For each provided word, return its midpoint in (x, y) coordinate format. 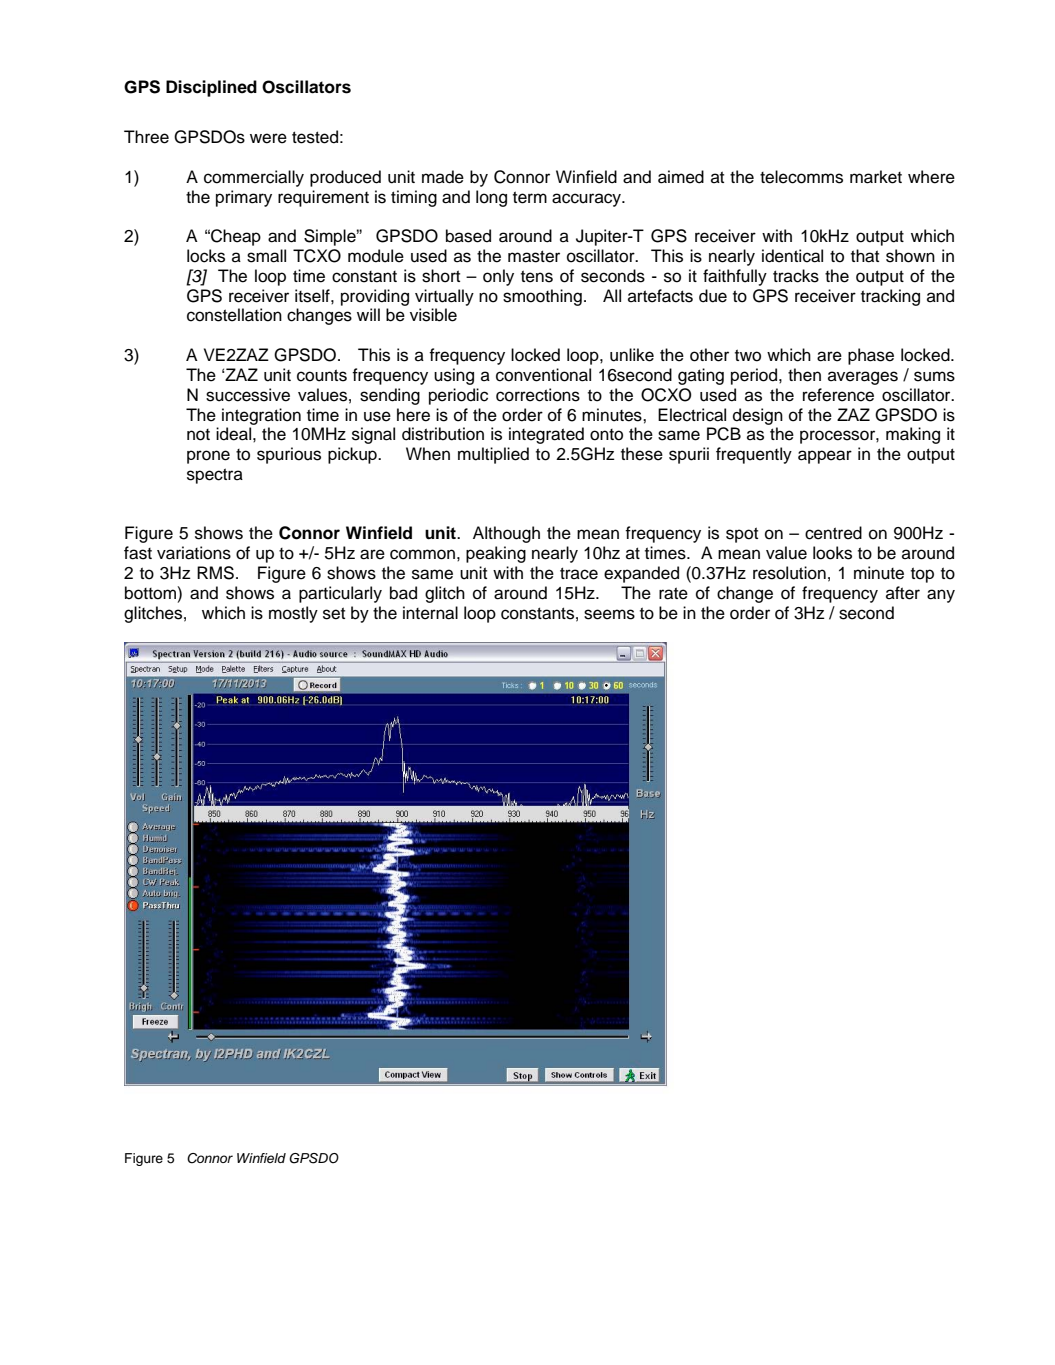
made (443, 177)
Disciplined (211, 88)
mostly (293, 614)
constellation (234, 315)
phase (871, 356)
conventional (543, 375)
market (876, 177)
